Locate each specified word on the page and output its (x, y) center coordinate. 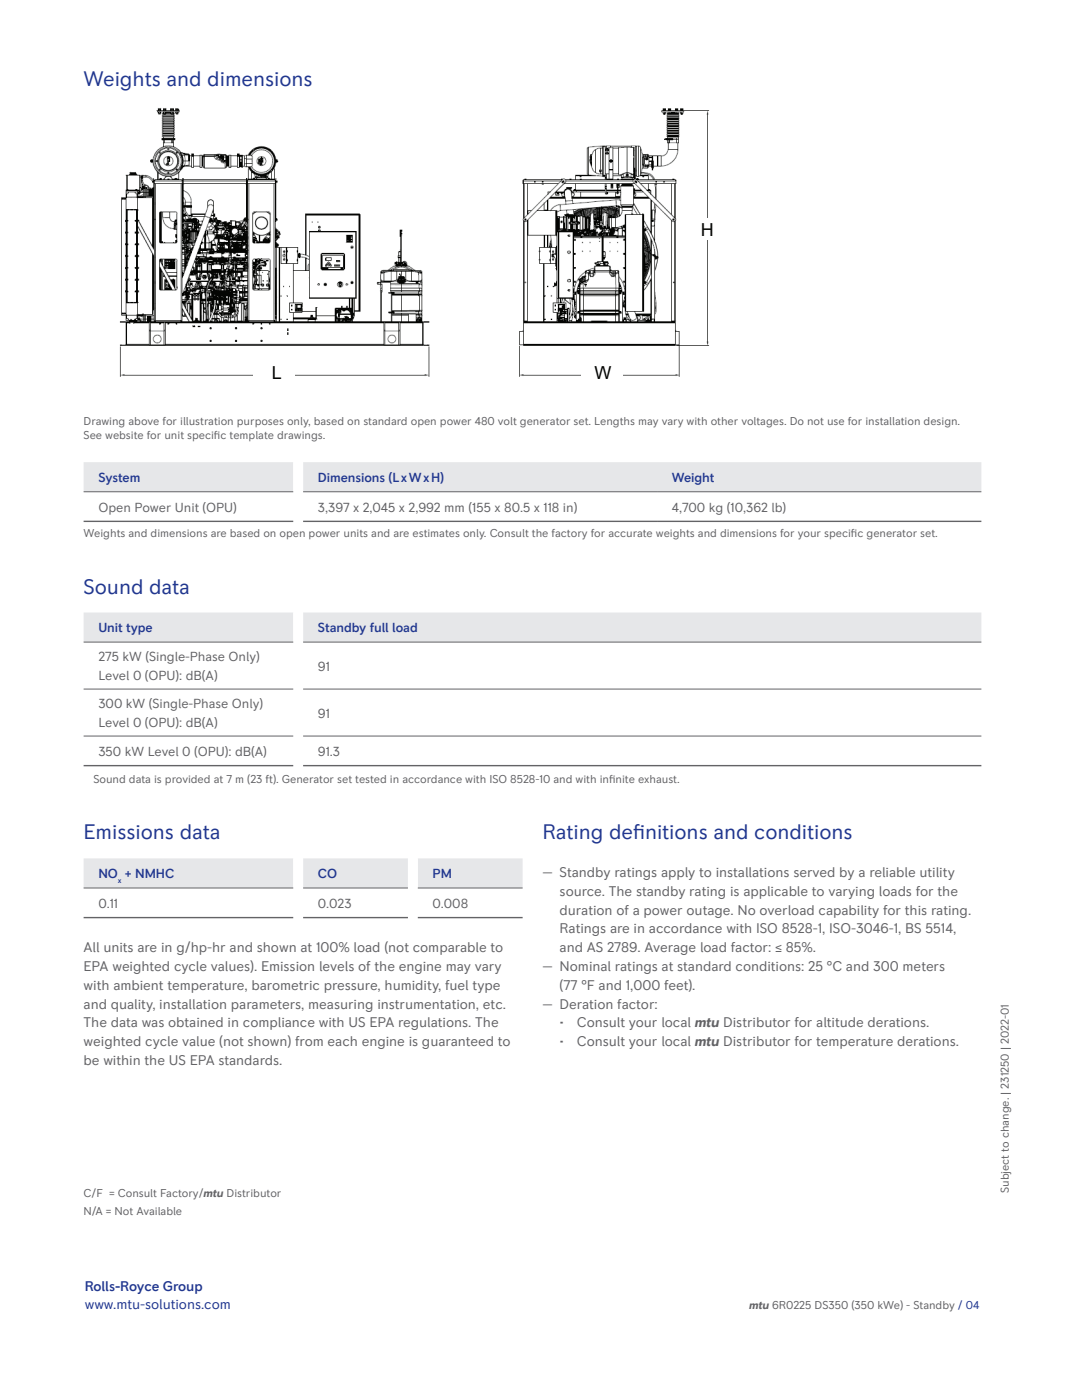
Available (159, 1211)
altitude (839, 1022)
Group (182, 1287)
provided (187, 780)
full (379, 627)
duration (585, 910)
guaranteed (457, 1042)
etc (494, 1004)
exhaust (658, 779)
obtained (195, 1022)
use (836, 422)
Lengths (615, 422)
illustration (207, 421)
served (814, 872)
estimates (436, 533)
